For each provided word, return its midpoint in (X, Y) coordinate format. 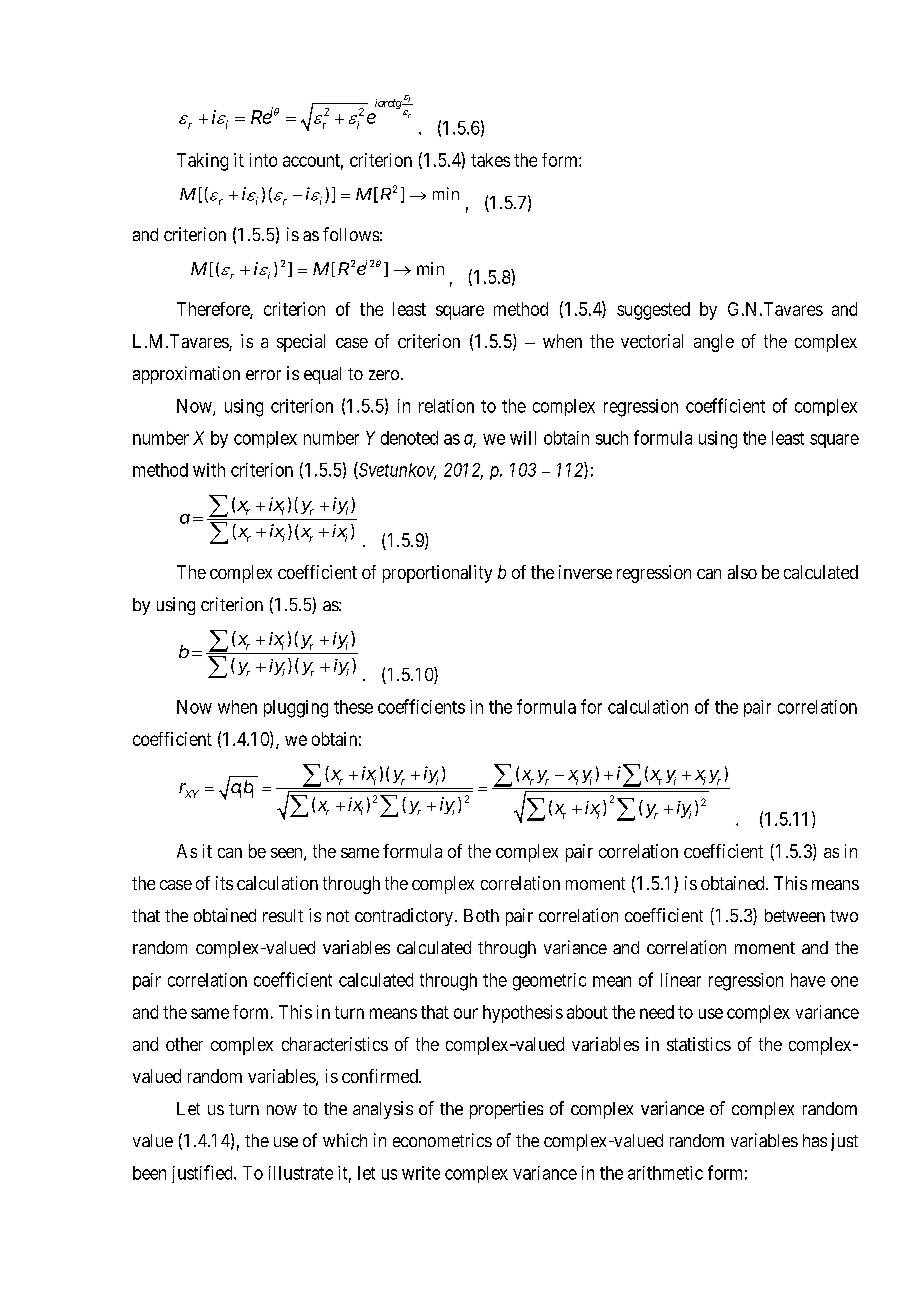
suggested (653, 311)
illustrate (301, 1173)
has (815, 1140)
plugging (296, 709)
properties (506, 1110)
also (742, 572)
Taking (202, 162)
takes (490, 160)
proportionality (437, 574)
